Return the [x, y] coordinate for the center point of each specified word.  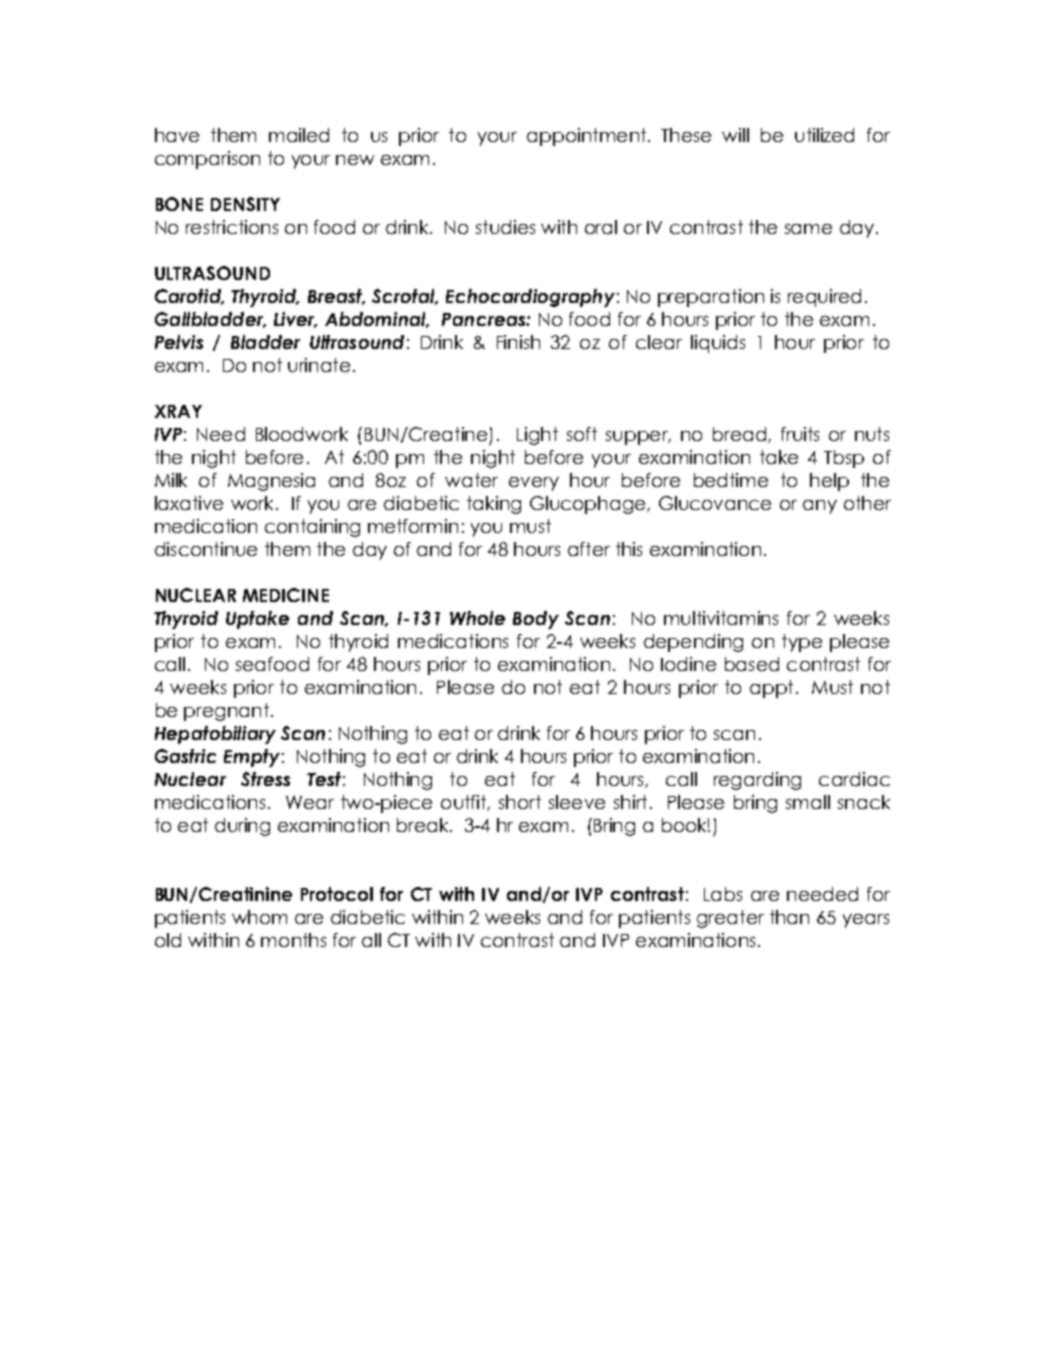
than [789, 917]
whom [259, 917]
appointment [586, 137]
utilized [824, 135]
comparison [207, 160]
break [424, 825]
